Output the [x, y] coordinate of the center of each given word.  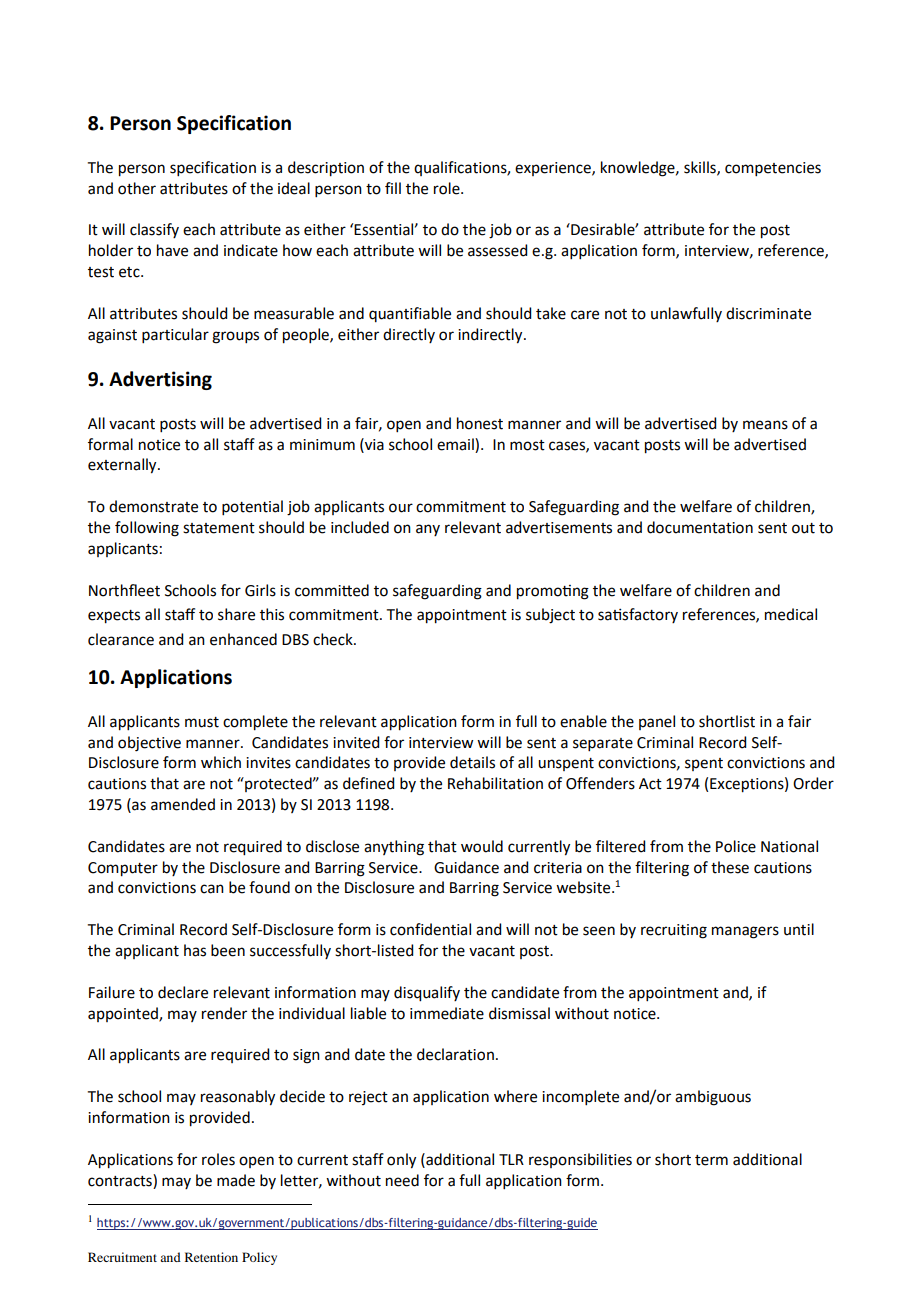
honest [480, 423]
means [765, 425]
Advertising [160, 380]
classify [154, 230]
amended [183, 804]
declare [183, 992]
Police [736, 846]
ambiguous [713, 1098]
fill [393, 188]
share [236, 614]
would [482, 846]
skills [701, 168]
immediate [447, 1013]
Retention [211, 1257]
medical [791, 614]
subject [550, 616]
